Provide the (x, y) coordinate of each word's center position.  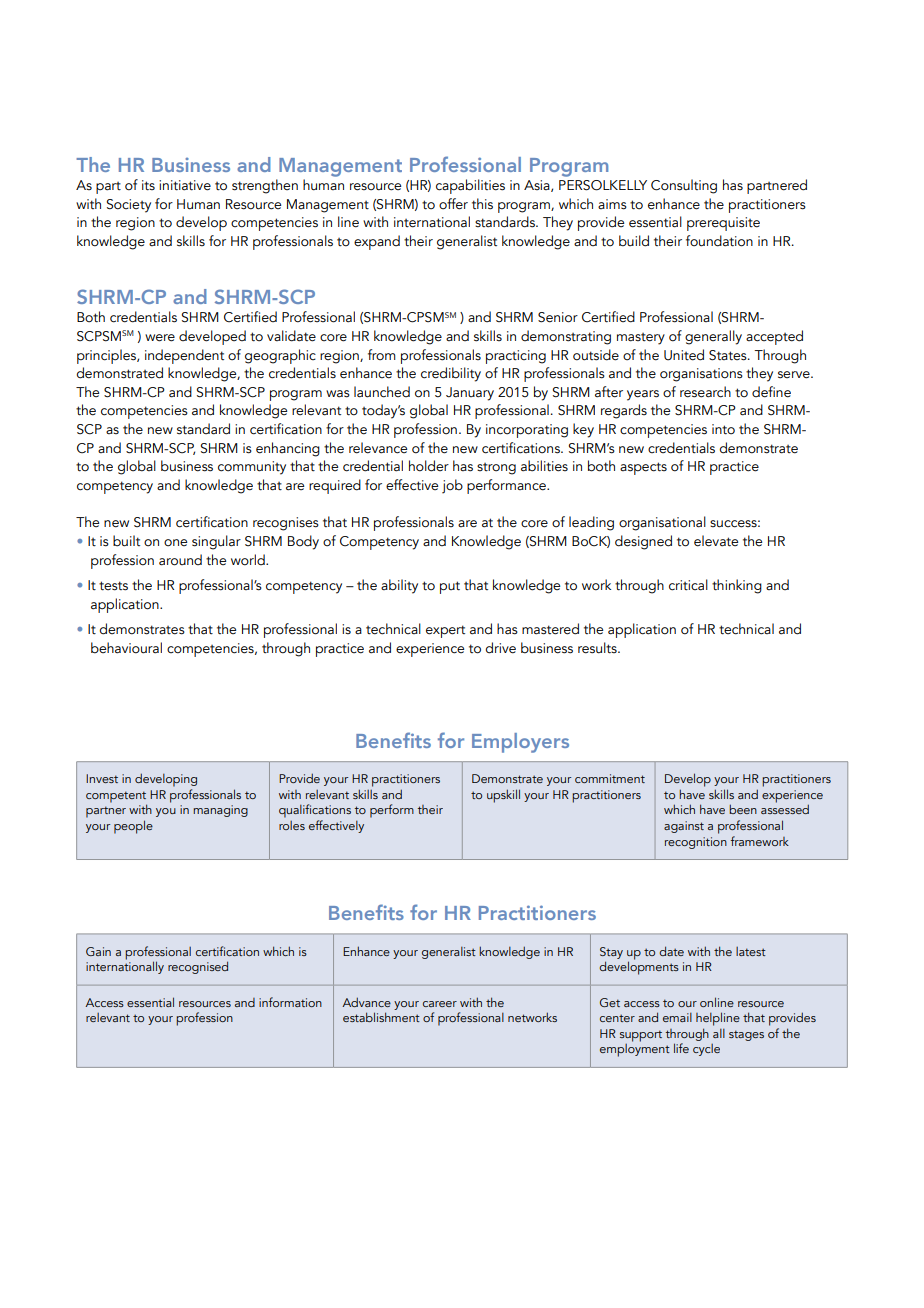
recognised (198, 967)
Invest (102, 778)
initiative (185, 185)
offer (453, 204)
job (452, 486)
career (440, 1004)
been (743, 809)
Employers (520, 743)
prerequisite (723, 224)
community (252, 468)
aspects (643, 468)
